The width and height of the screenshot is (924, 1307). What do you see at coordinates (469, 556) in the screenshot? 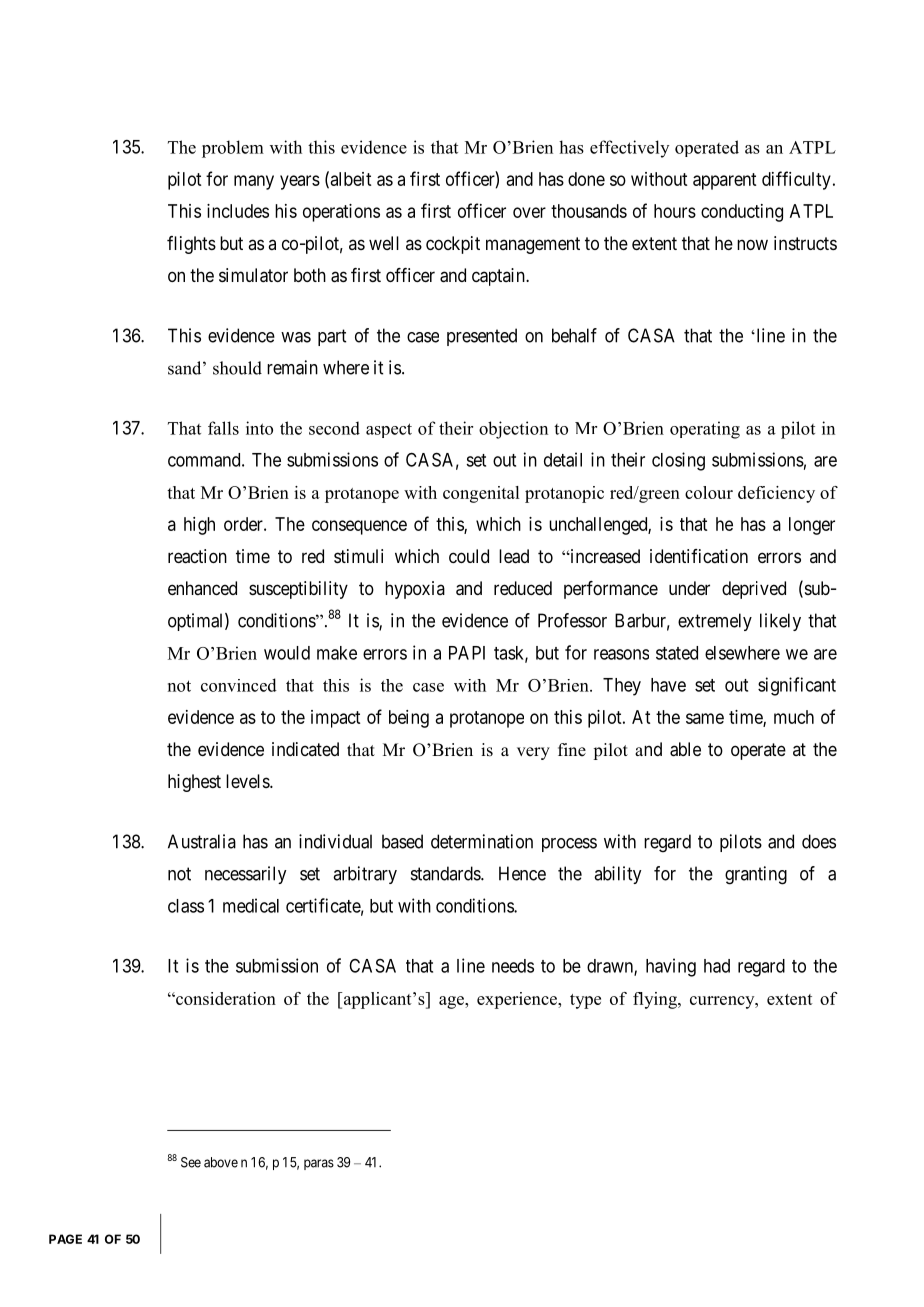
I see `could` at bounding box center [469, 556].
